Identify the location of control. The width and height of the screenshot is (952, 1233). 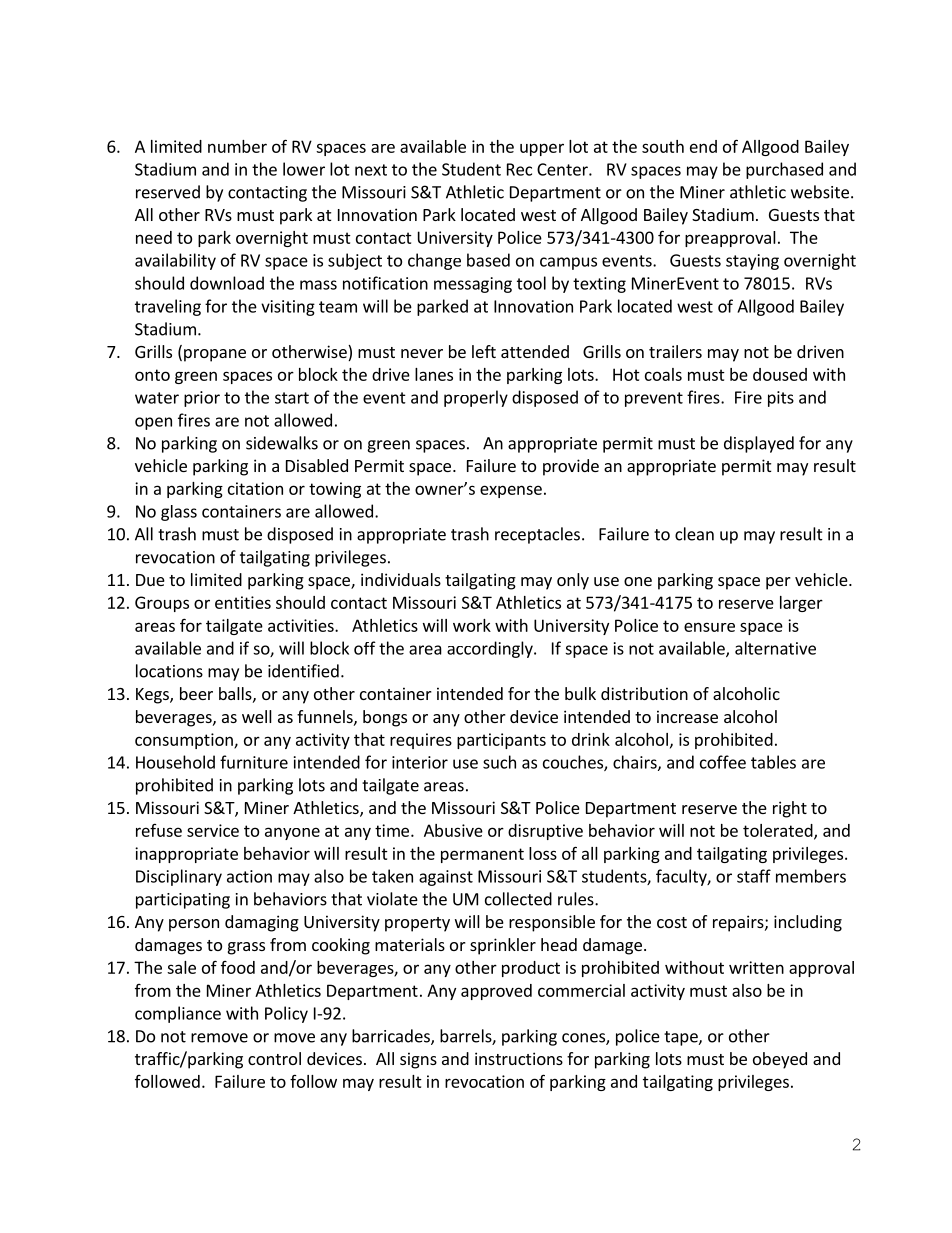
(274, 1058).
